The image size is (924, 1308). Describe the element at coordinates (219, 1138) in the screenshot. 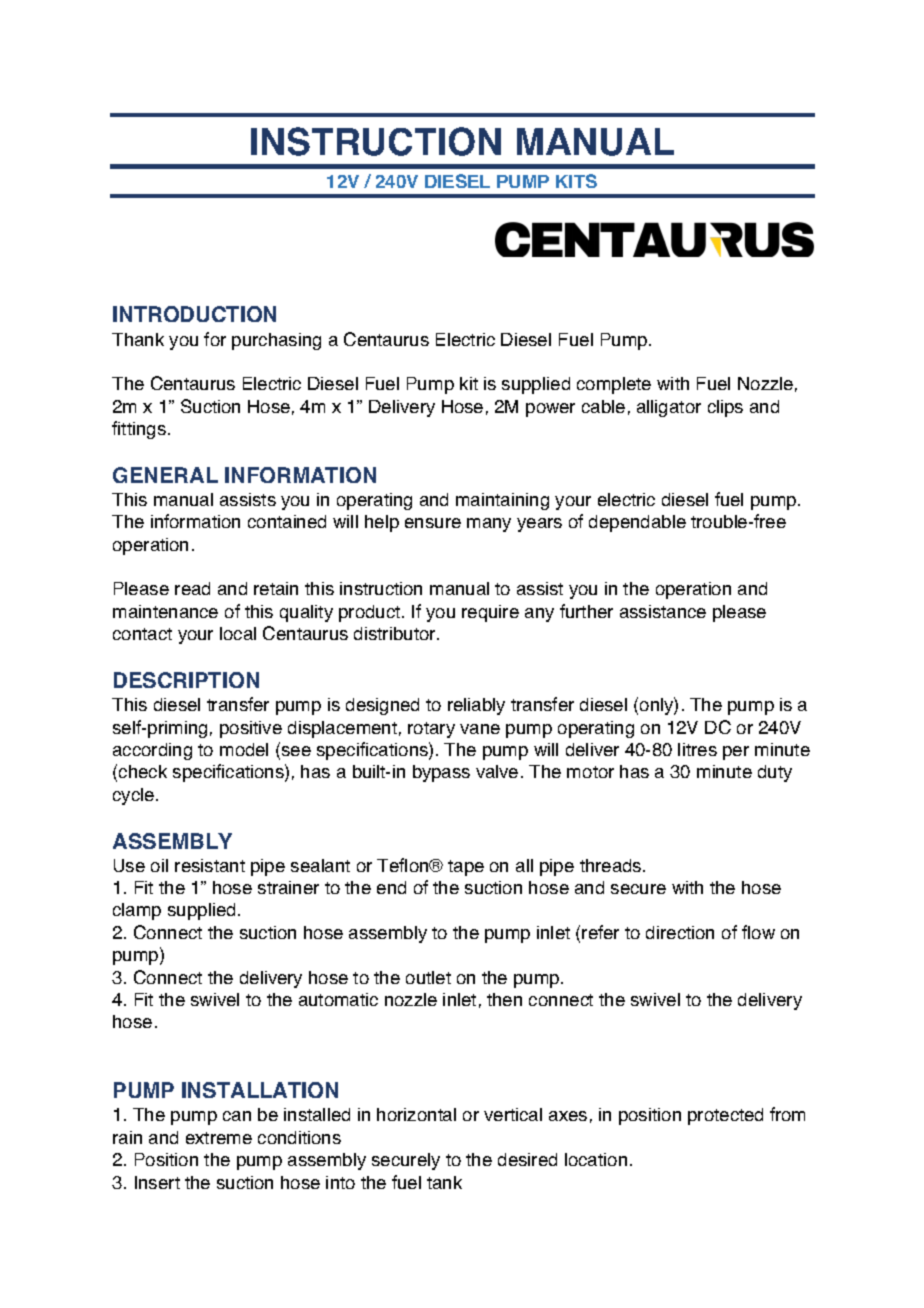

I see `extreme` at that location.
